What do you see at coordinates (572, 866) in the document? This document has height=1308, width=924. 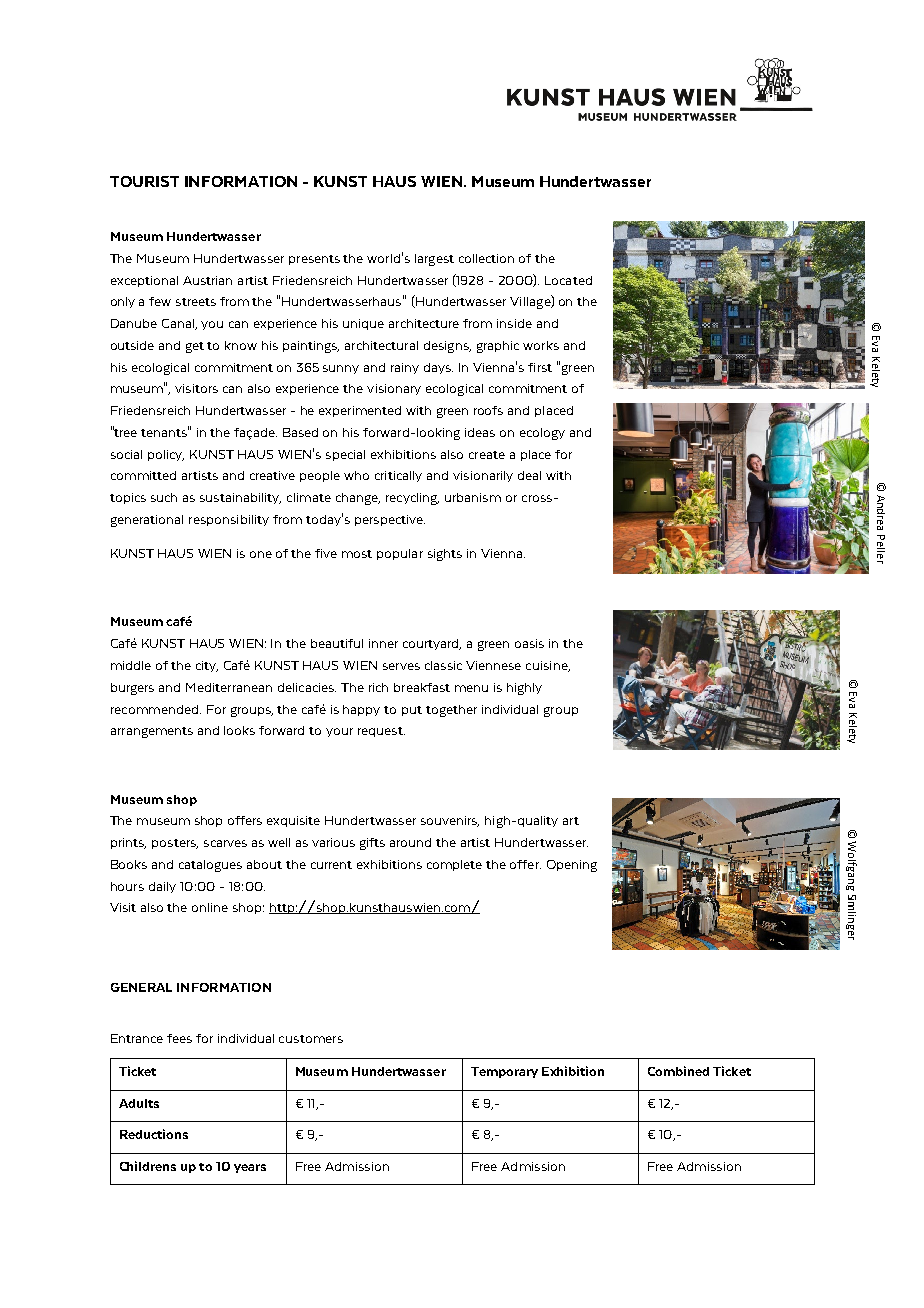 I see `Opening` at bounding box center [572, 866].
